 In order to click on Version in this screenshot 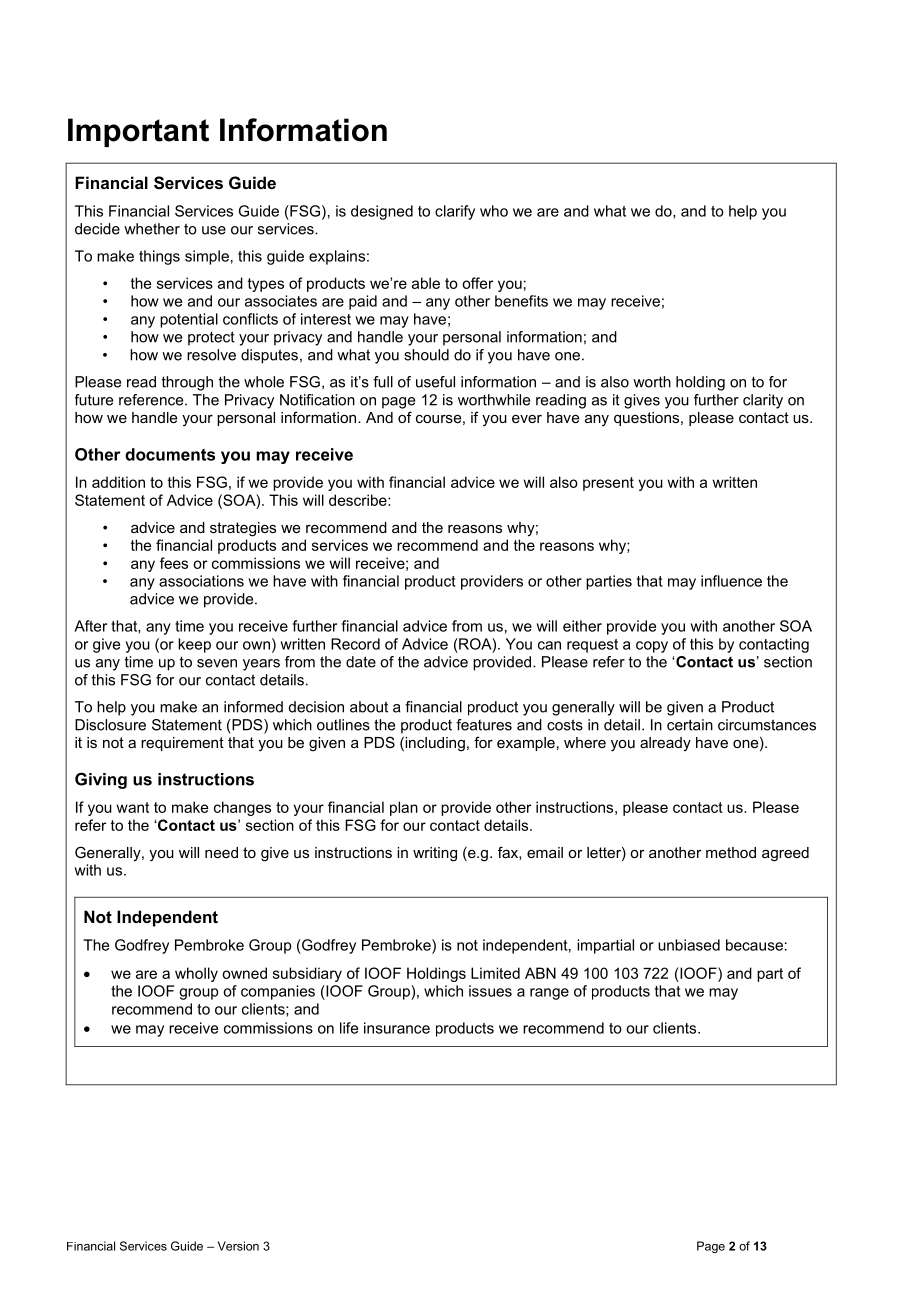, I will do `click(238, 1246)`.
